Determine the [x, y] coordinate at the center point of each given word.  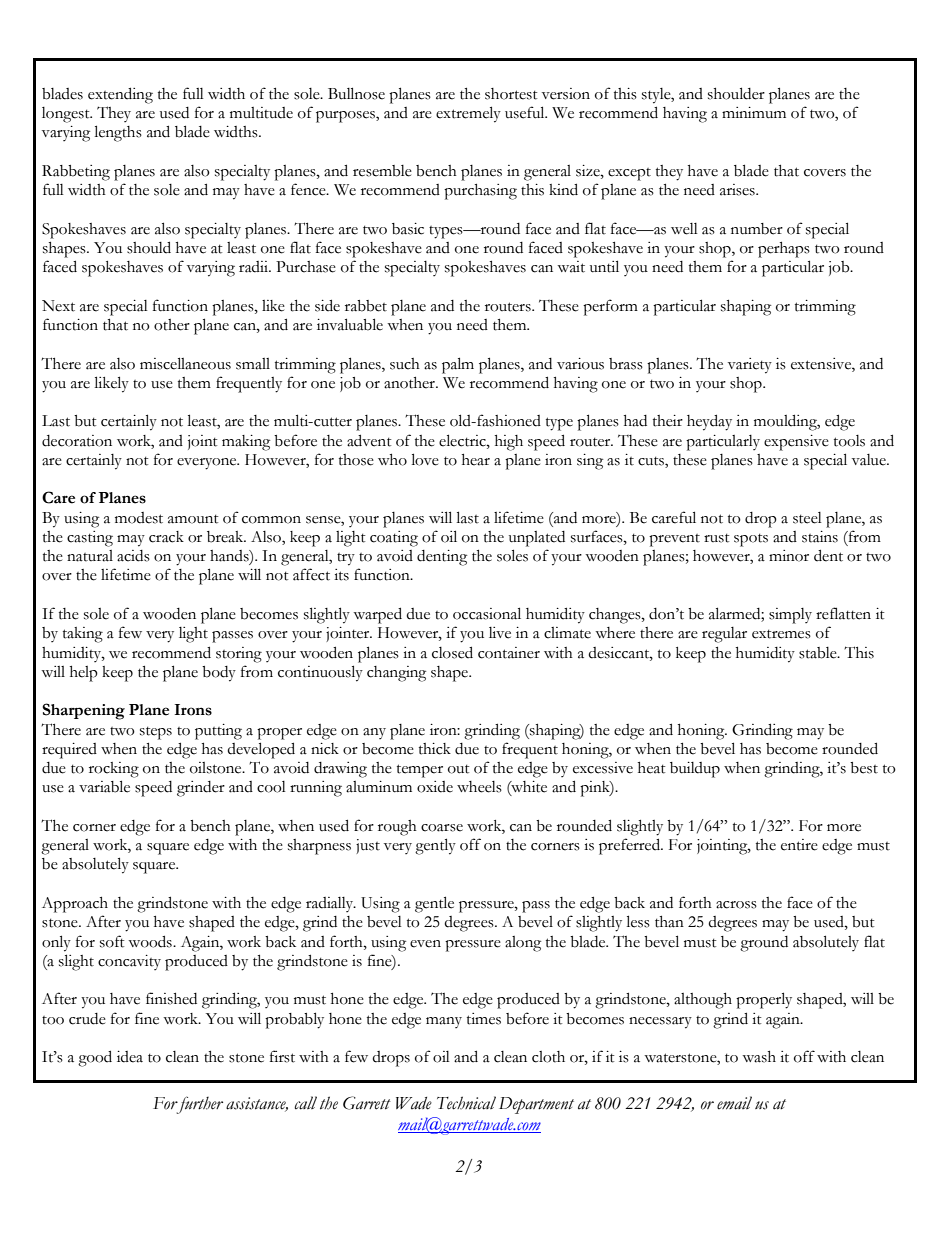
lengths [118, 133]
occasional [487, 613]
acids [133, 556]
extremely [468, 114]
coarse [442, 828]
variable [104, 786]
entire [799, 845]
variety [750, 366]
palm [458, 365]
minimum [754, 113]
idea [130, 1057]
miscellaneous [185, 363]
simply [790, 616]
